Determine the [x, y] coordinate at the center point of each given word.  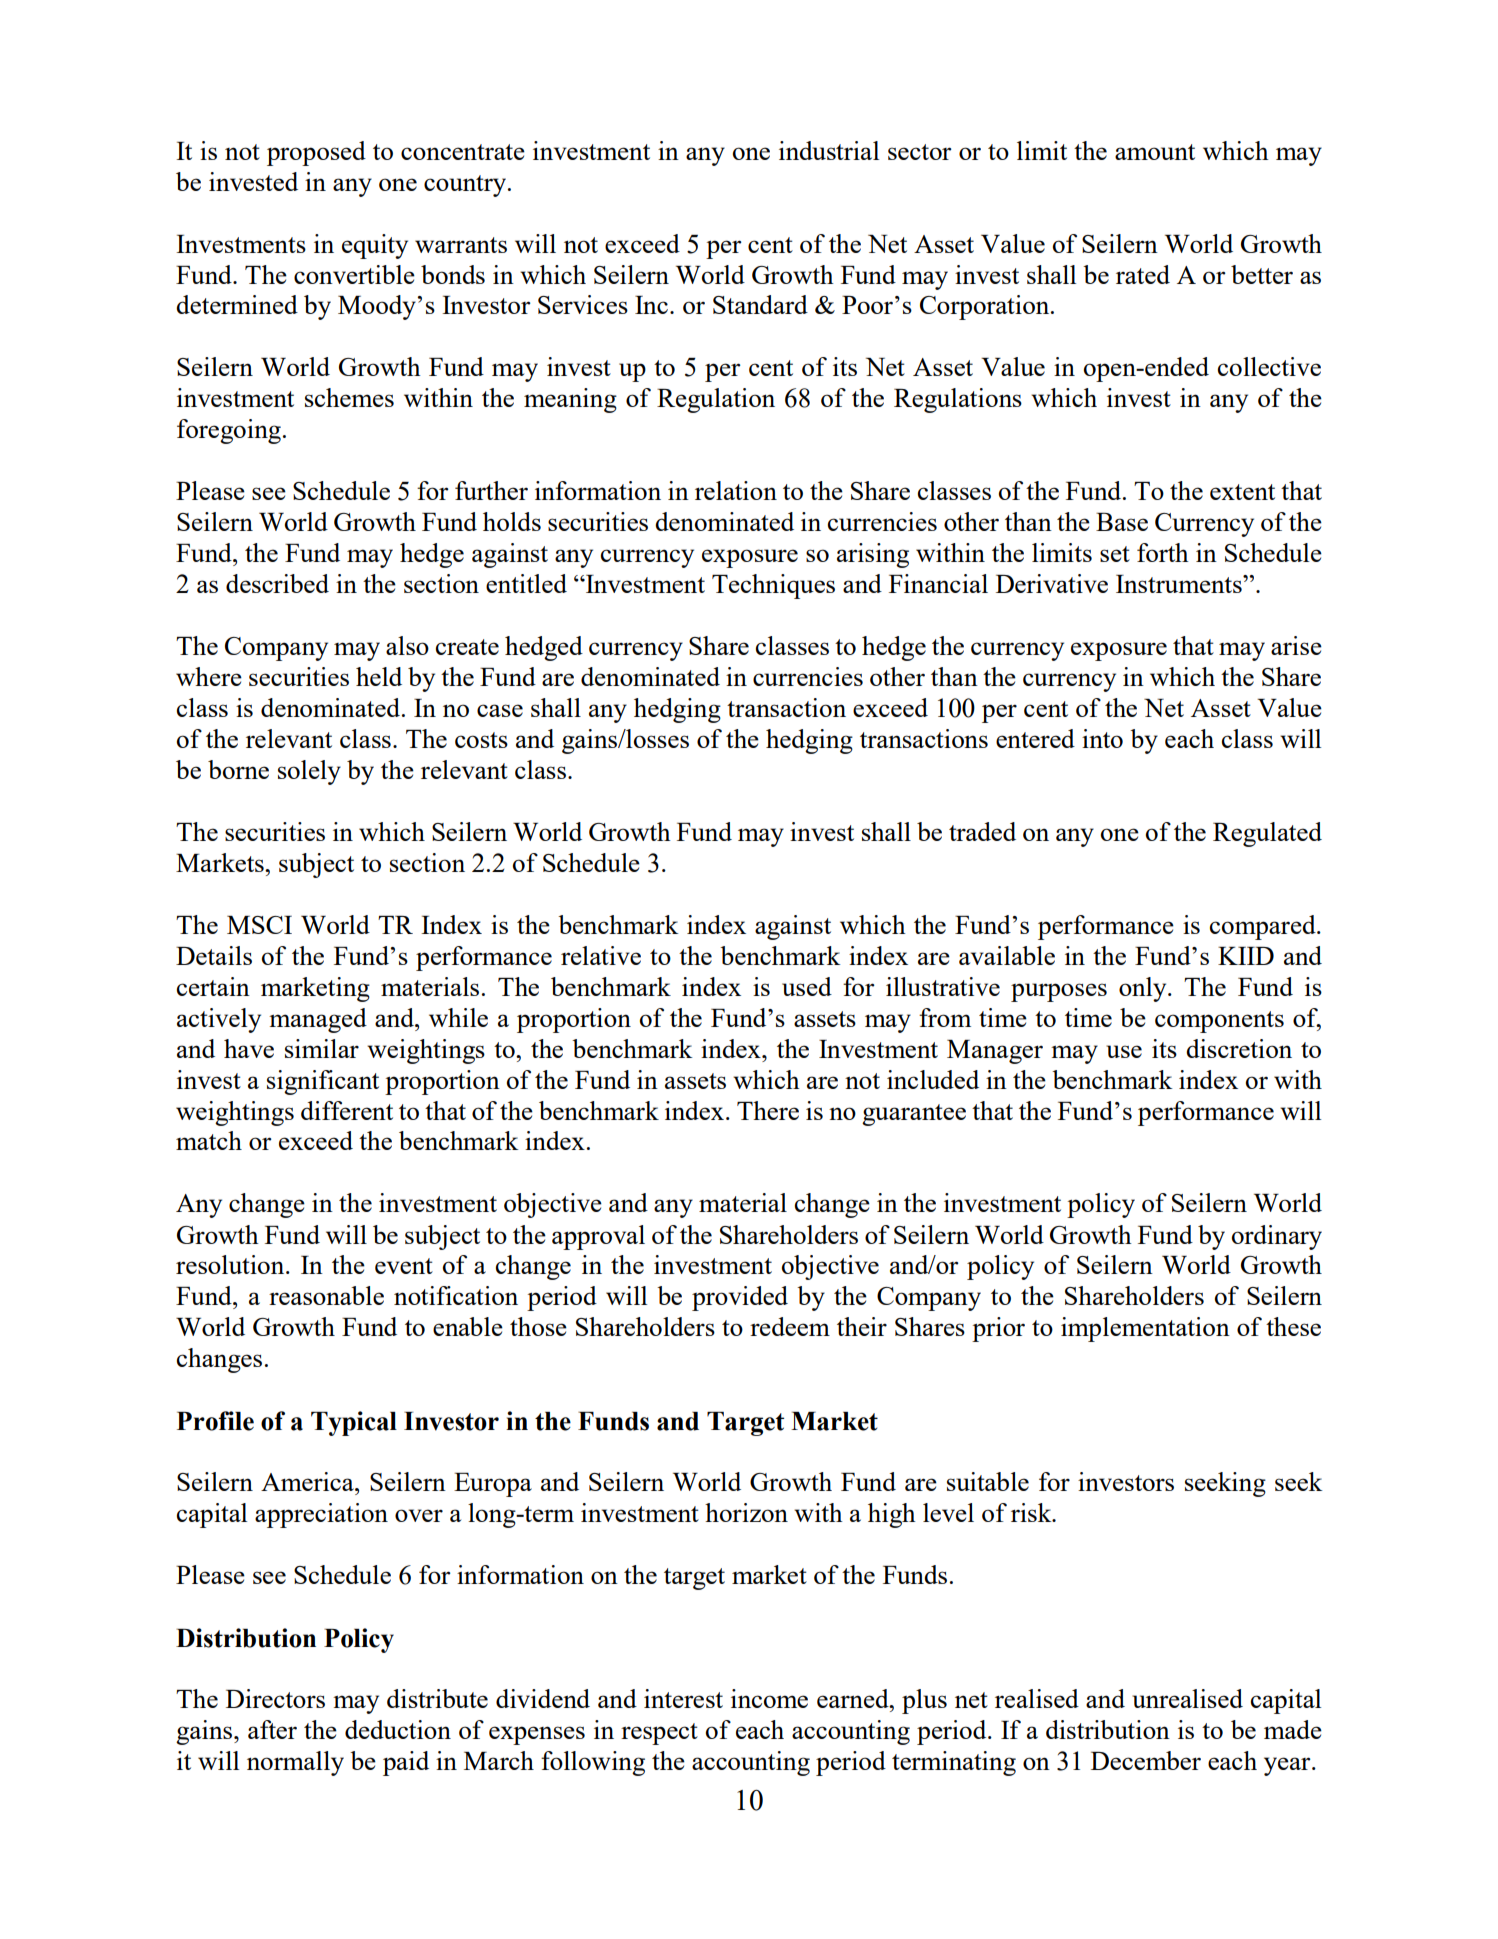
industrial [829, 150]
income [769, 1698]
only [1144, 989]
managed [318, 1020]
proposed [316, 153]
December [1146, 1760]
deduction [398, 1729]
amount [1155, 152]
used [807, 986]
